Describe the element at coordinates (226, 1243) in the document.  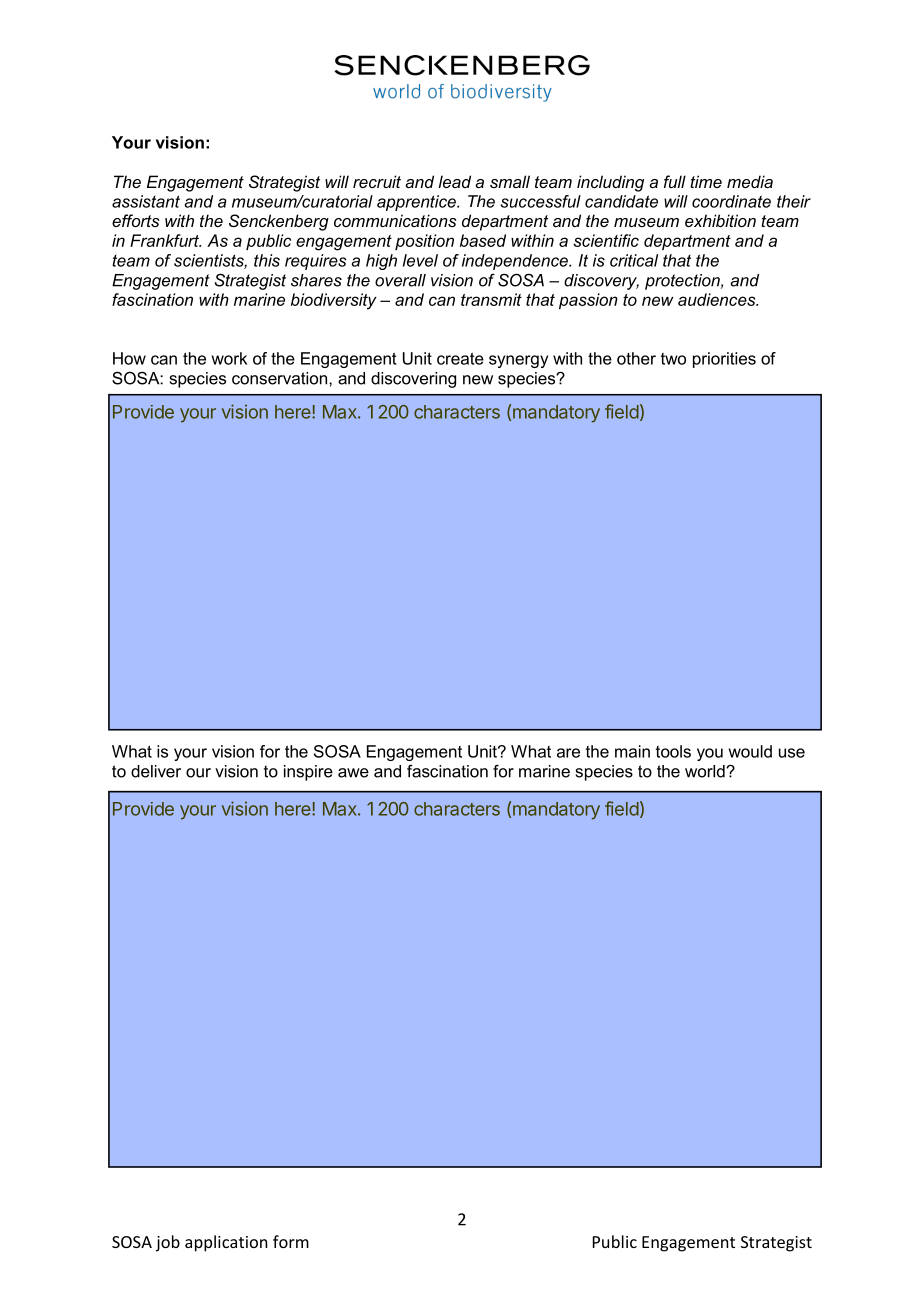
I see `application` at that location.
